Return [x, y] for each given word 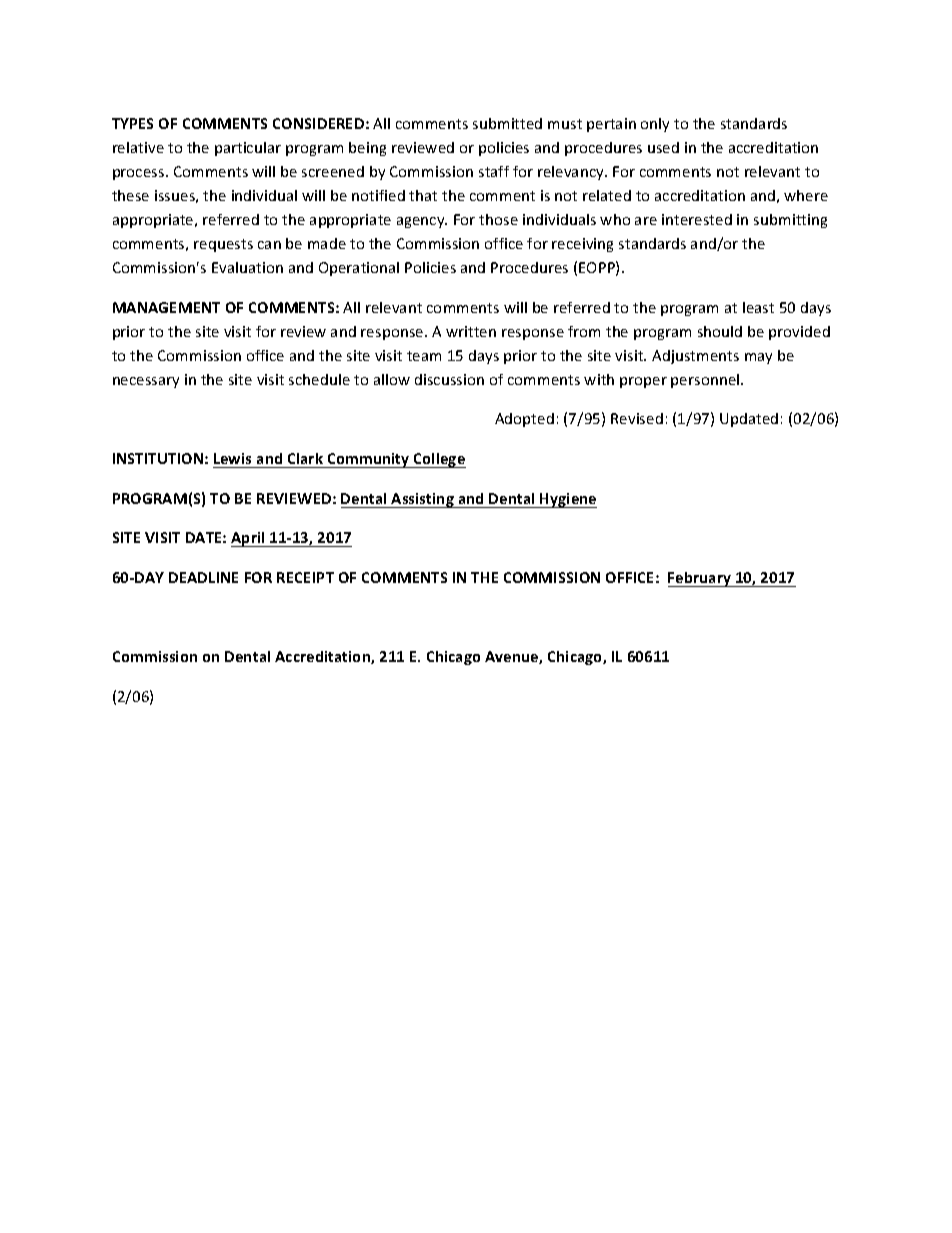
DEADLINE [203, 577]
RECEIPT [305, 577]
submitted [507, 123]
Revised [637, 418]
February [700, 579]
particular [248, 149]
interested [697, 219]
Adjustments [695, 357]
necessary [146, 382]
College [439, 460]
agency [422, 222]
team [424, 356]
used [663, 147]
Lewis [232, 458]
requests [223, 245]
